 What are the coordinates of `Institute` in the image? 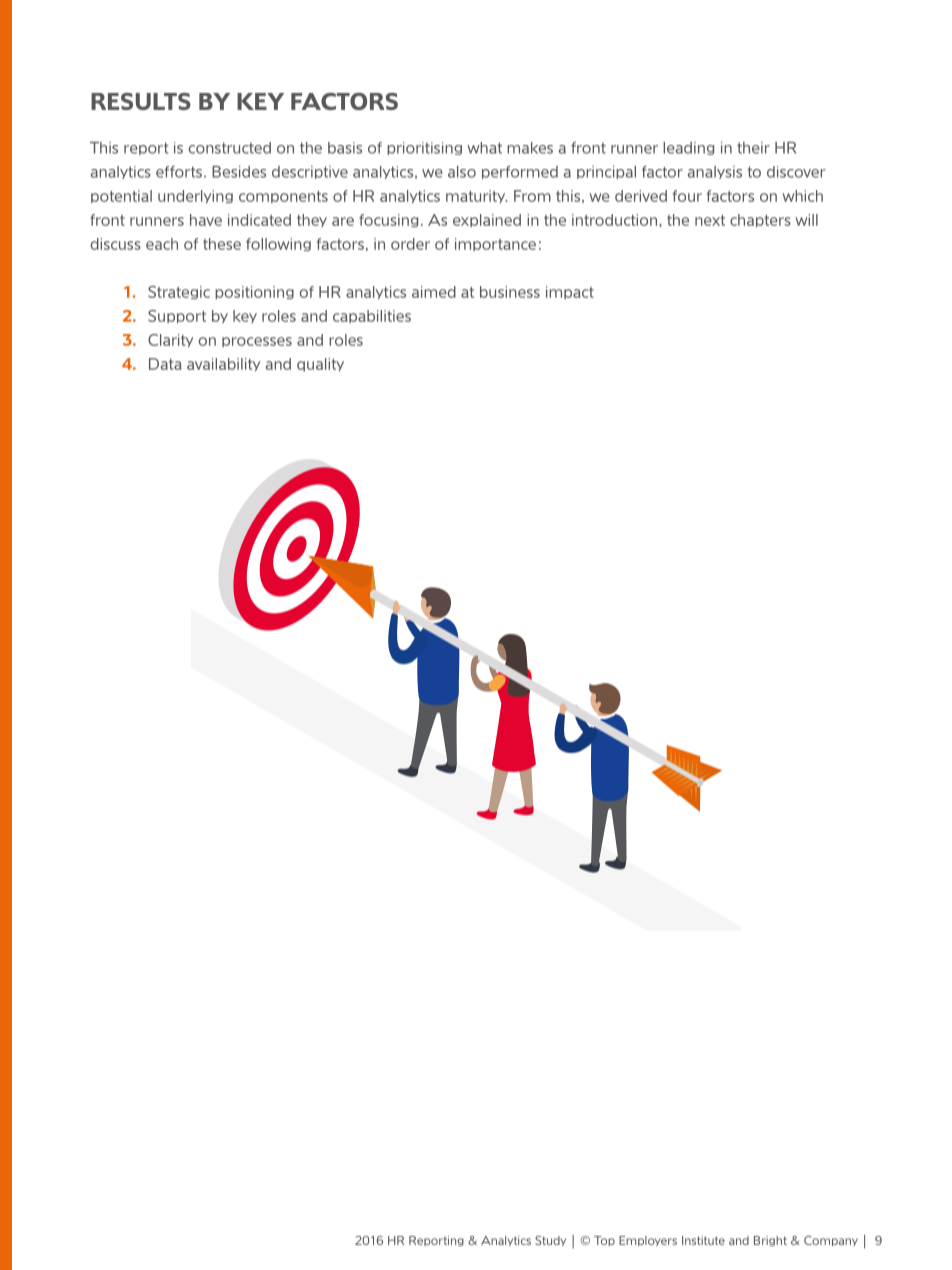 It's located at (703, 1240).
